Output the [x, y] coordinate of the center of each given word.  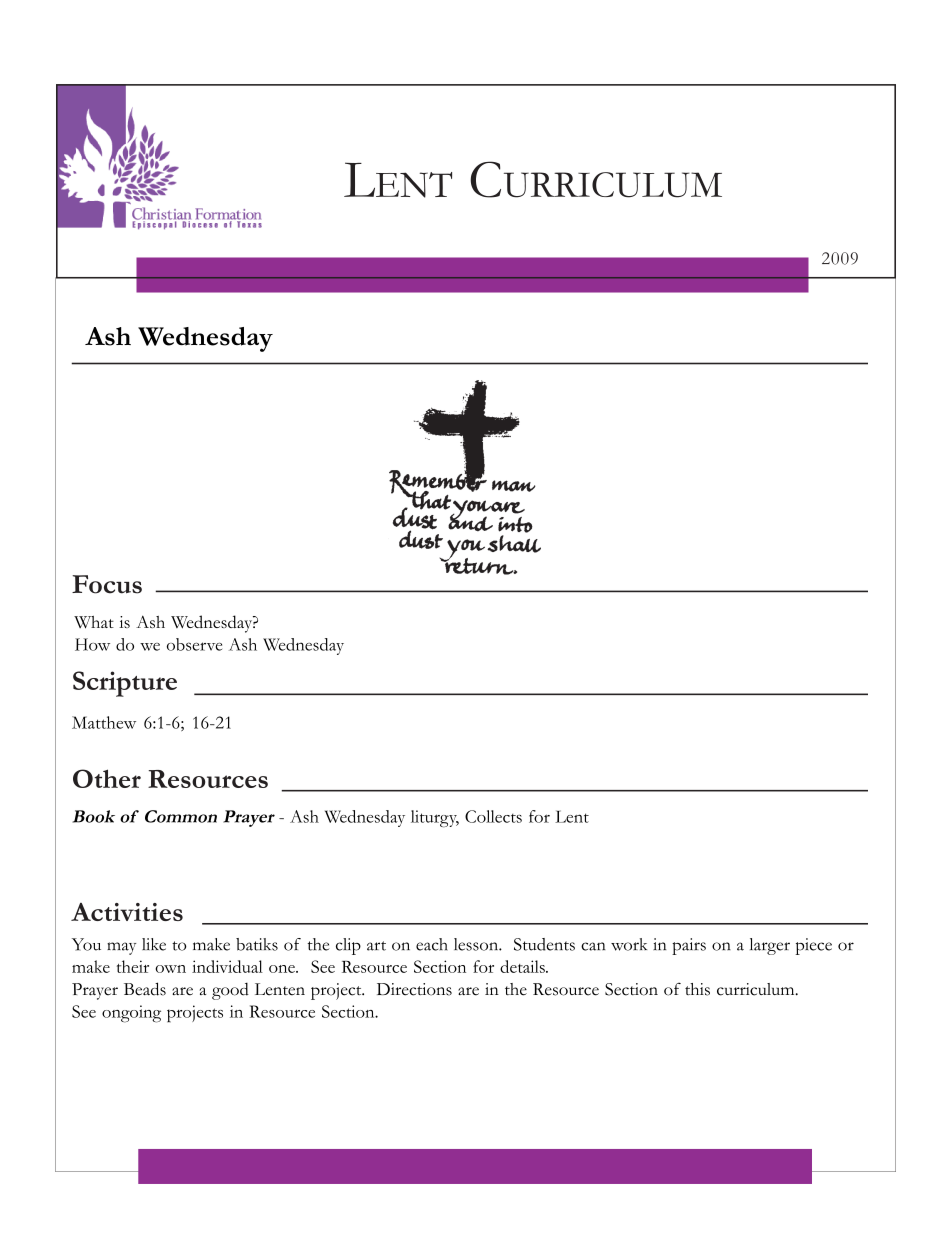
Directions [414, 989]
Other [107, 778]
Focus [107, 584]
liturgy [435, 818]
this [697, 989]
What [94, 622]
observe [194, 644]
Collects [493, 816]
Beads [145, 989]
